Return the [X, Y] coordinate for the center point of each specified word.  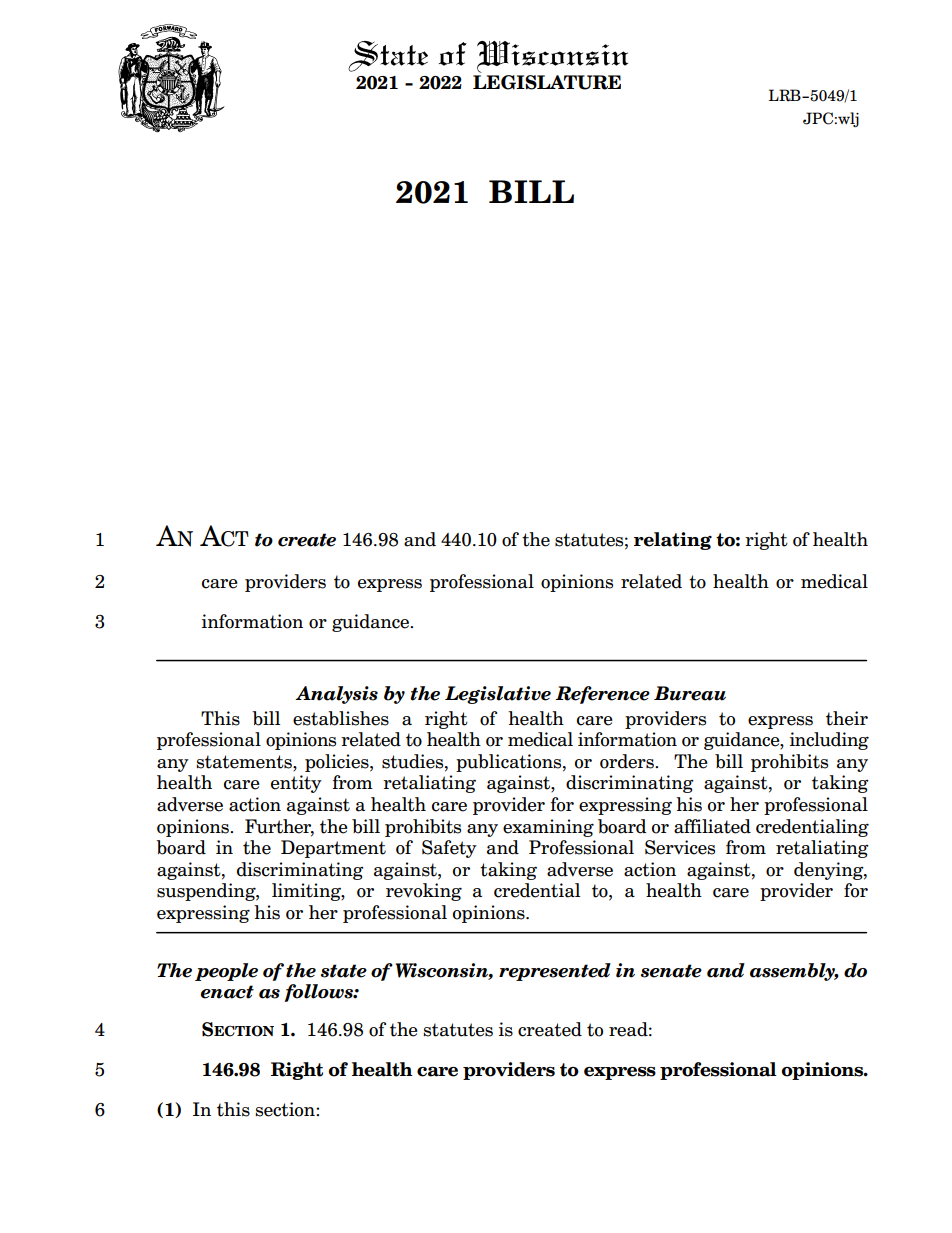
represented [555, 972]
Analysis [336, 695]
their [847, 718]
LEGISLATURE [547, 81]
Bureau [690, 693]
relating [673, 541]
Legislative [498, 695]
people [226, 972]
